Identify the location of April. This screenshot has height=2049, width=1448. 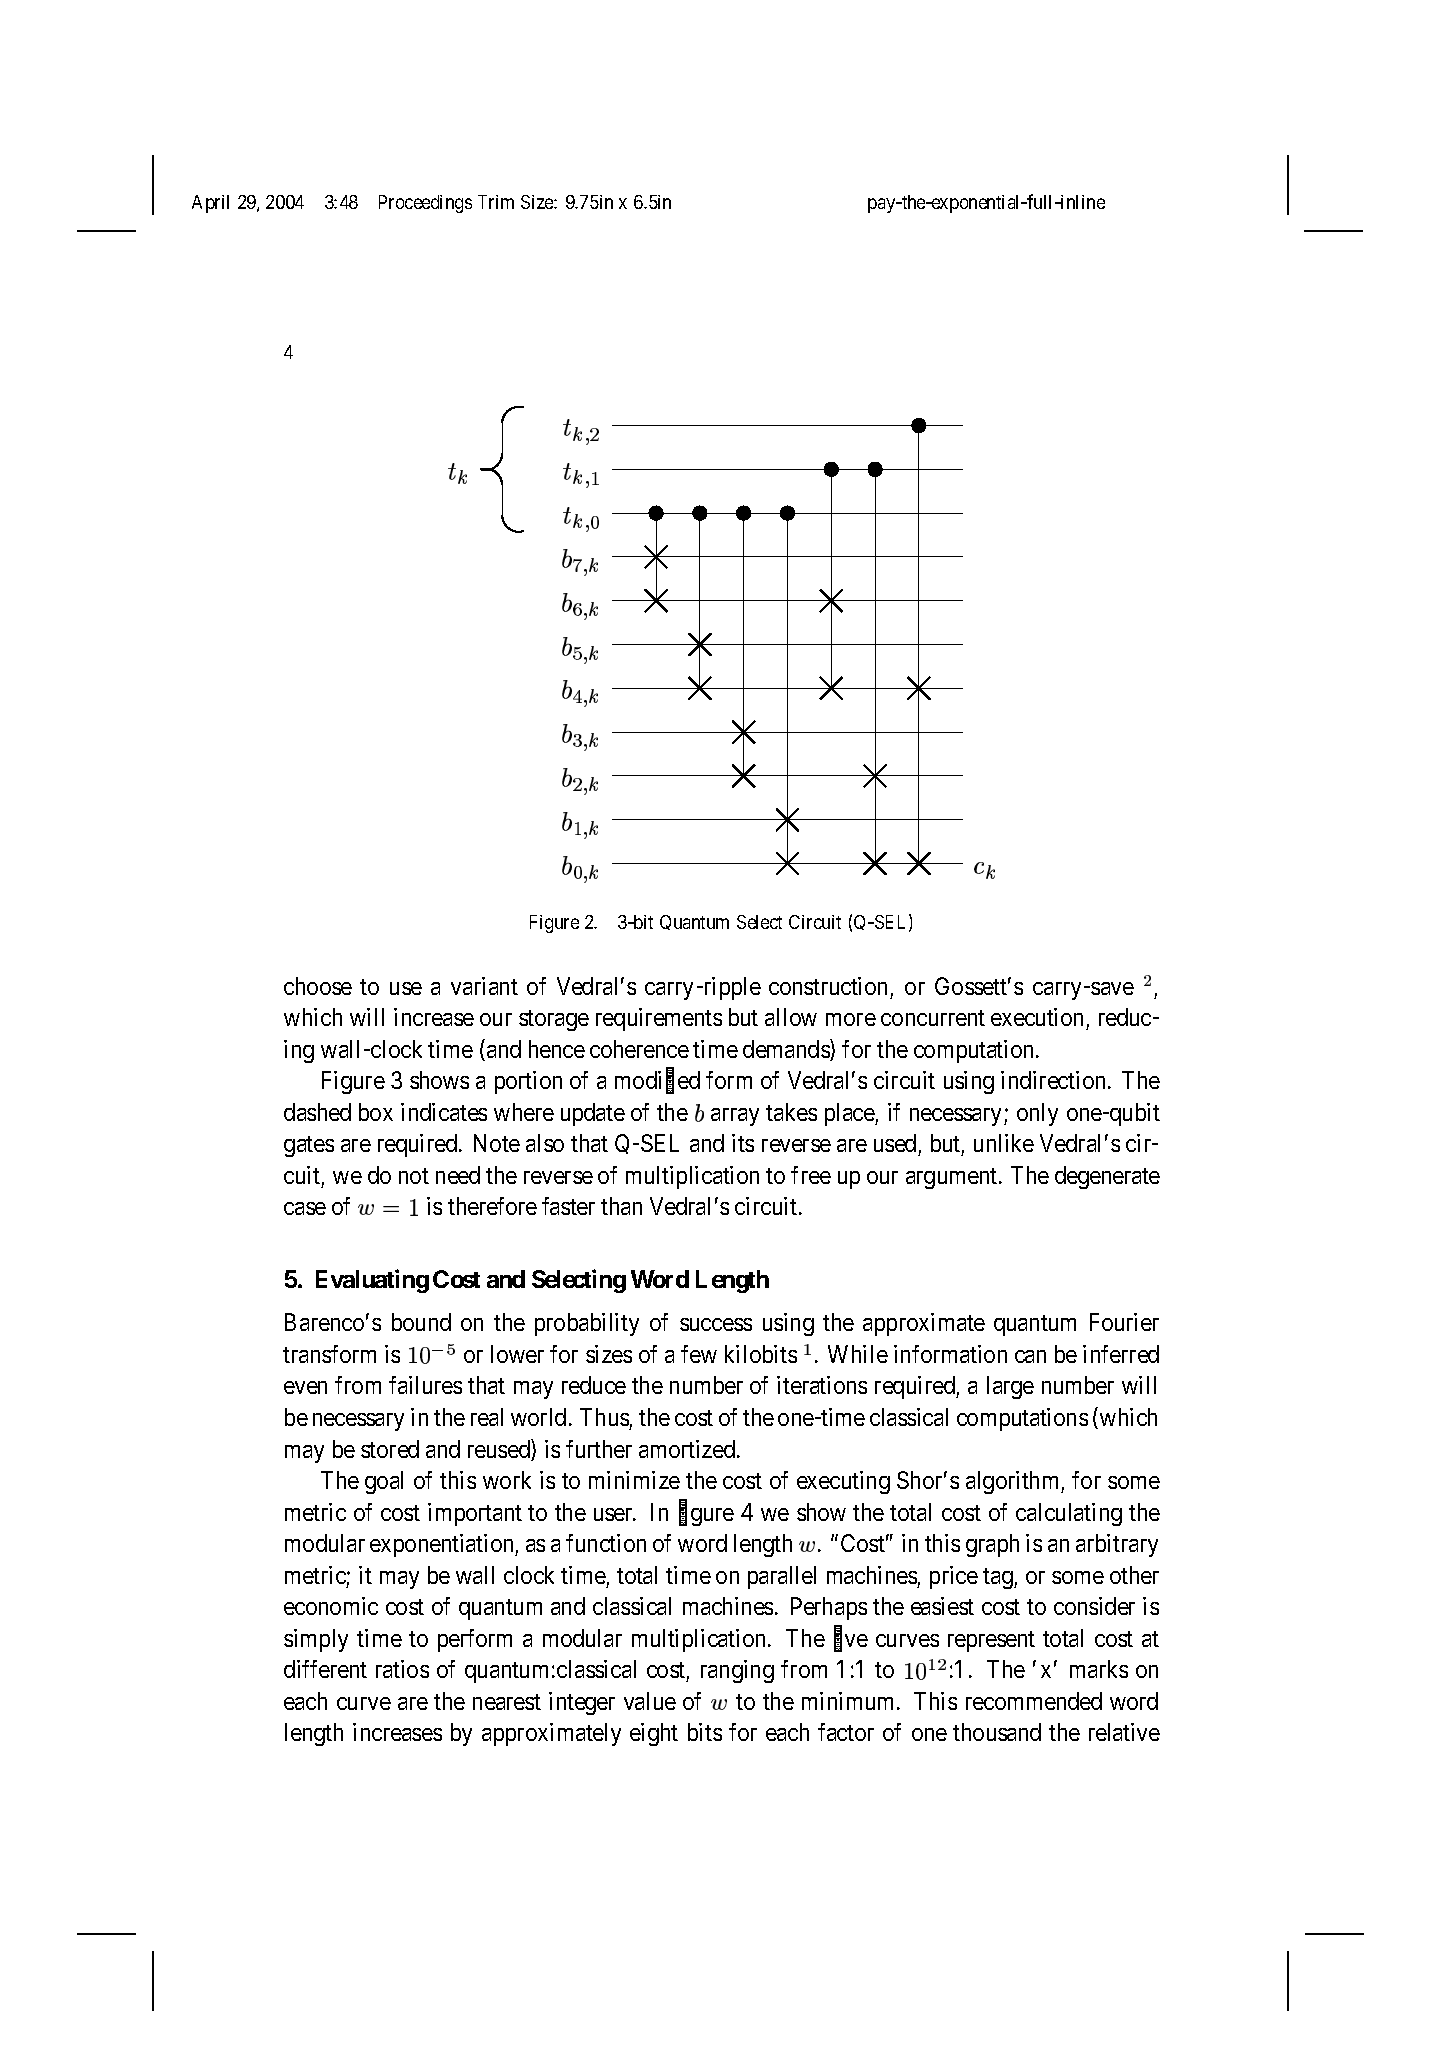
(210, 204).
